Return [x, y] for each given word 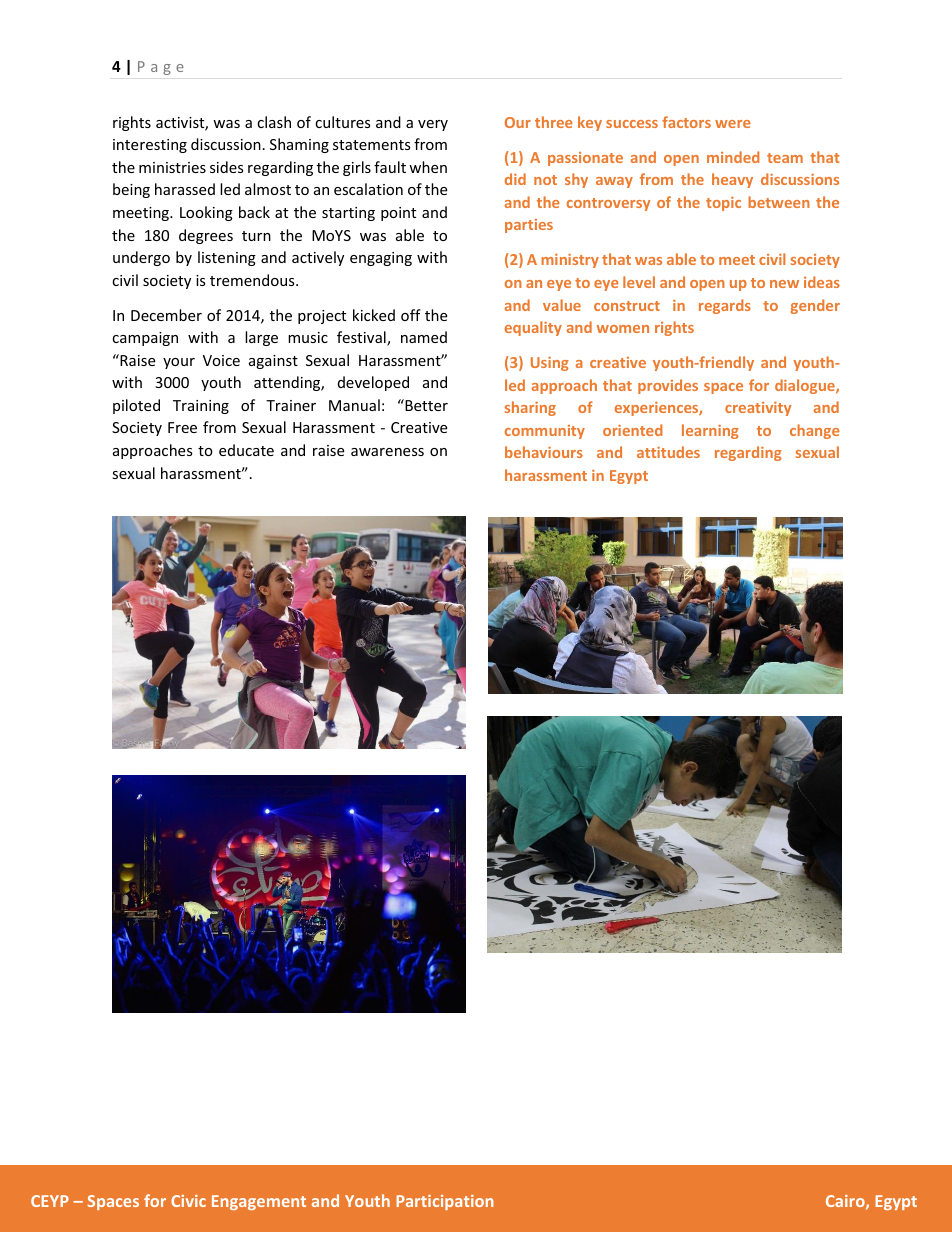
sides [227, 167]
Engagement [259, 1202]
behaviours [544, 452]
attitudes [668, 452]
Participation [445, 1202]
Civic [188, 1201]
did [515, 179]
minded [733, 157]
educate [246, 450]
